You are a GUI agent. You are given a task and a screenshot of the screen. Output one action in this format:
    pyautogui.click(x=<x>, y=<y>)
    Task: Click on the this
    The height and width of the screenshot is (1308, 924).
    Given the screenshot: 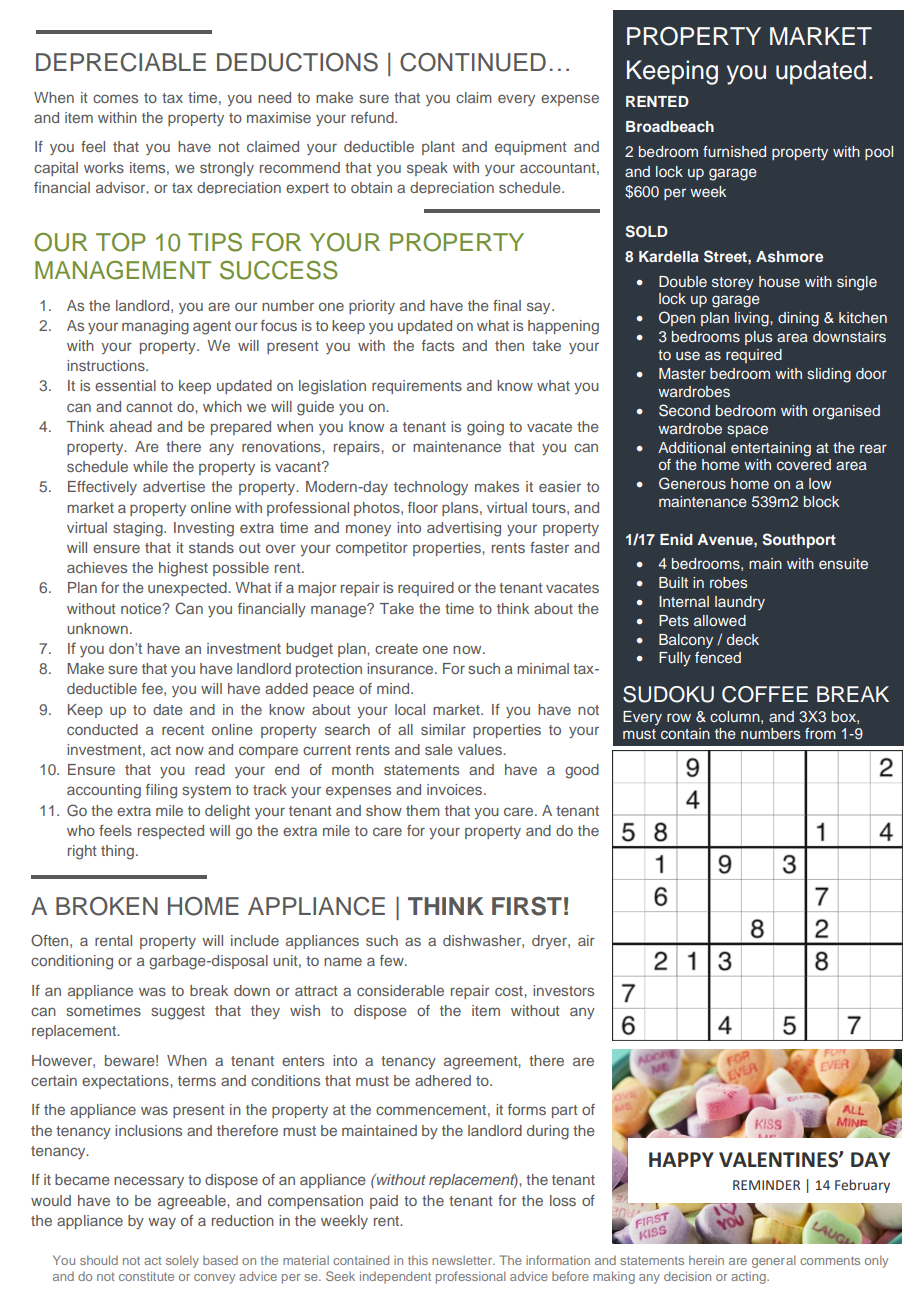 What is the action you would take?
    pyautogui.click(x=418, y=1260)
